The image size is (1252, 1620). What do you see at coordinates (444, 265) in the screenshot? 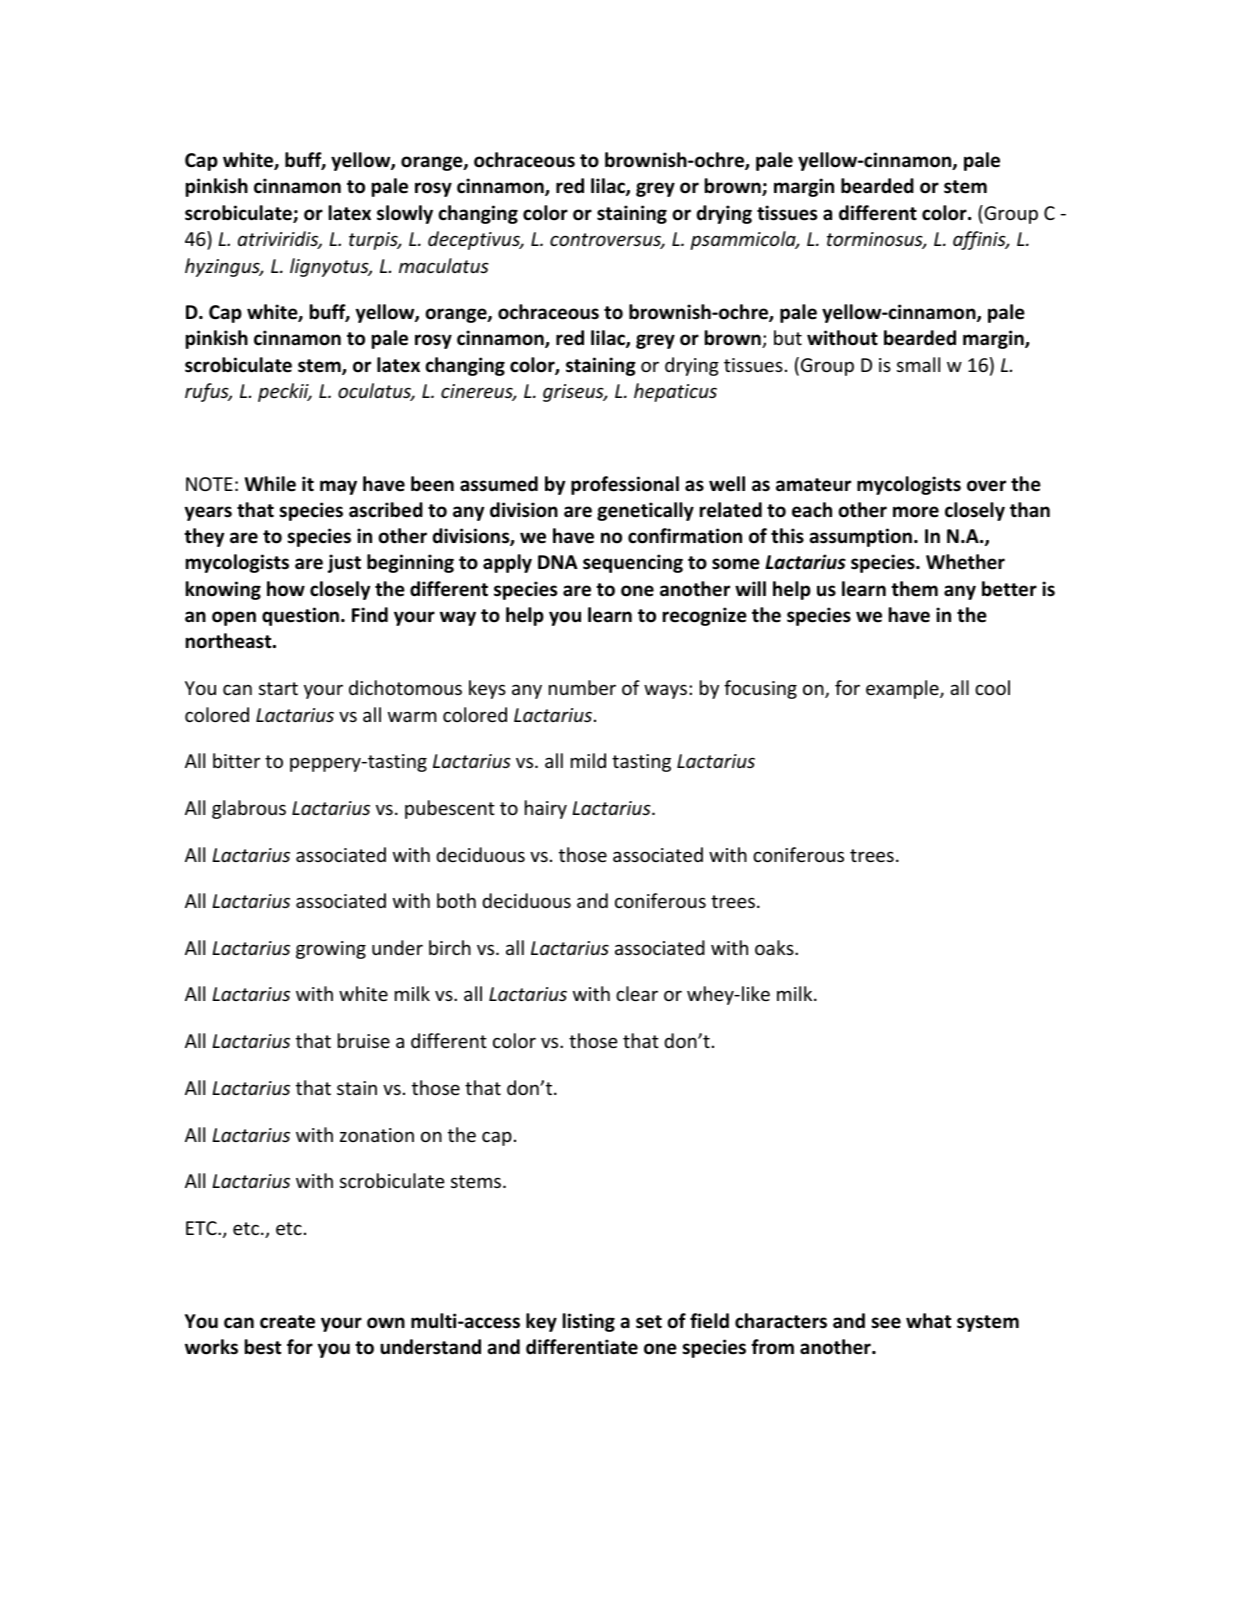
I see `maculatus` at bounding box center [444, 265].
